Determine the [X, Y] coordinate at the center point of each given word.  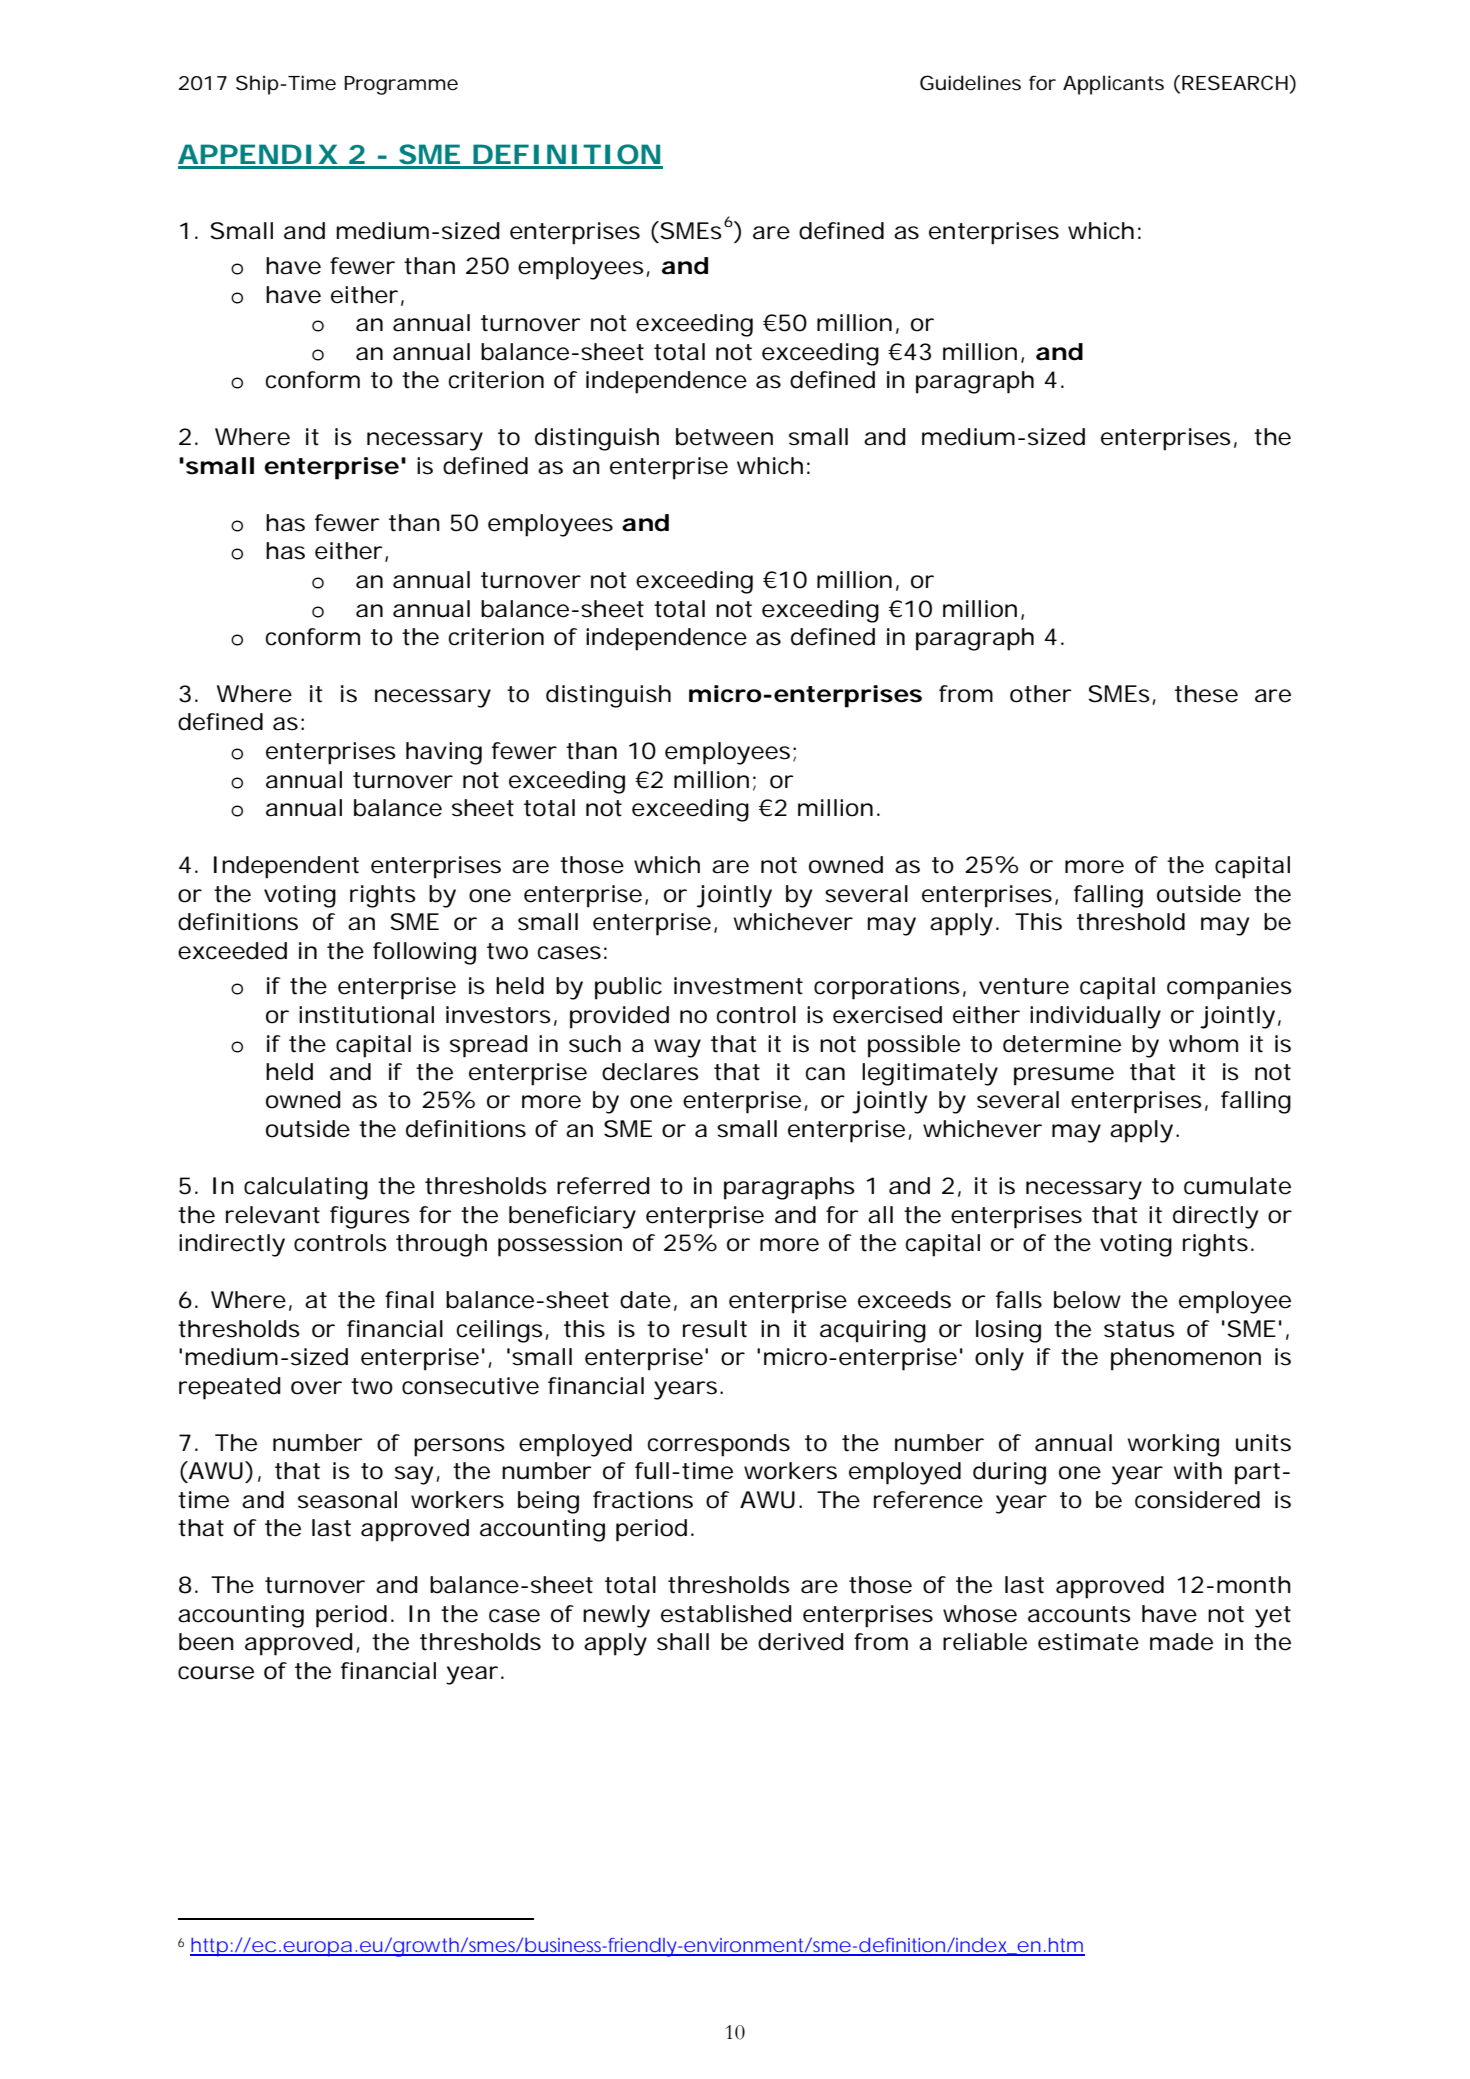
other [1040, 694]
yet [1273, 1617]
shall [683, 1642]
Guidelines [970, 83]
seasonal [347, 1500]
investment [738, 986]
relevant [273, 1215]
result [715, 1329]
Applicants [1113, 85]
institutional [366, 1015]
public [628, 988]
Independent [286, 867]
